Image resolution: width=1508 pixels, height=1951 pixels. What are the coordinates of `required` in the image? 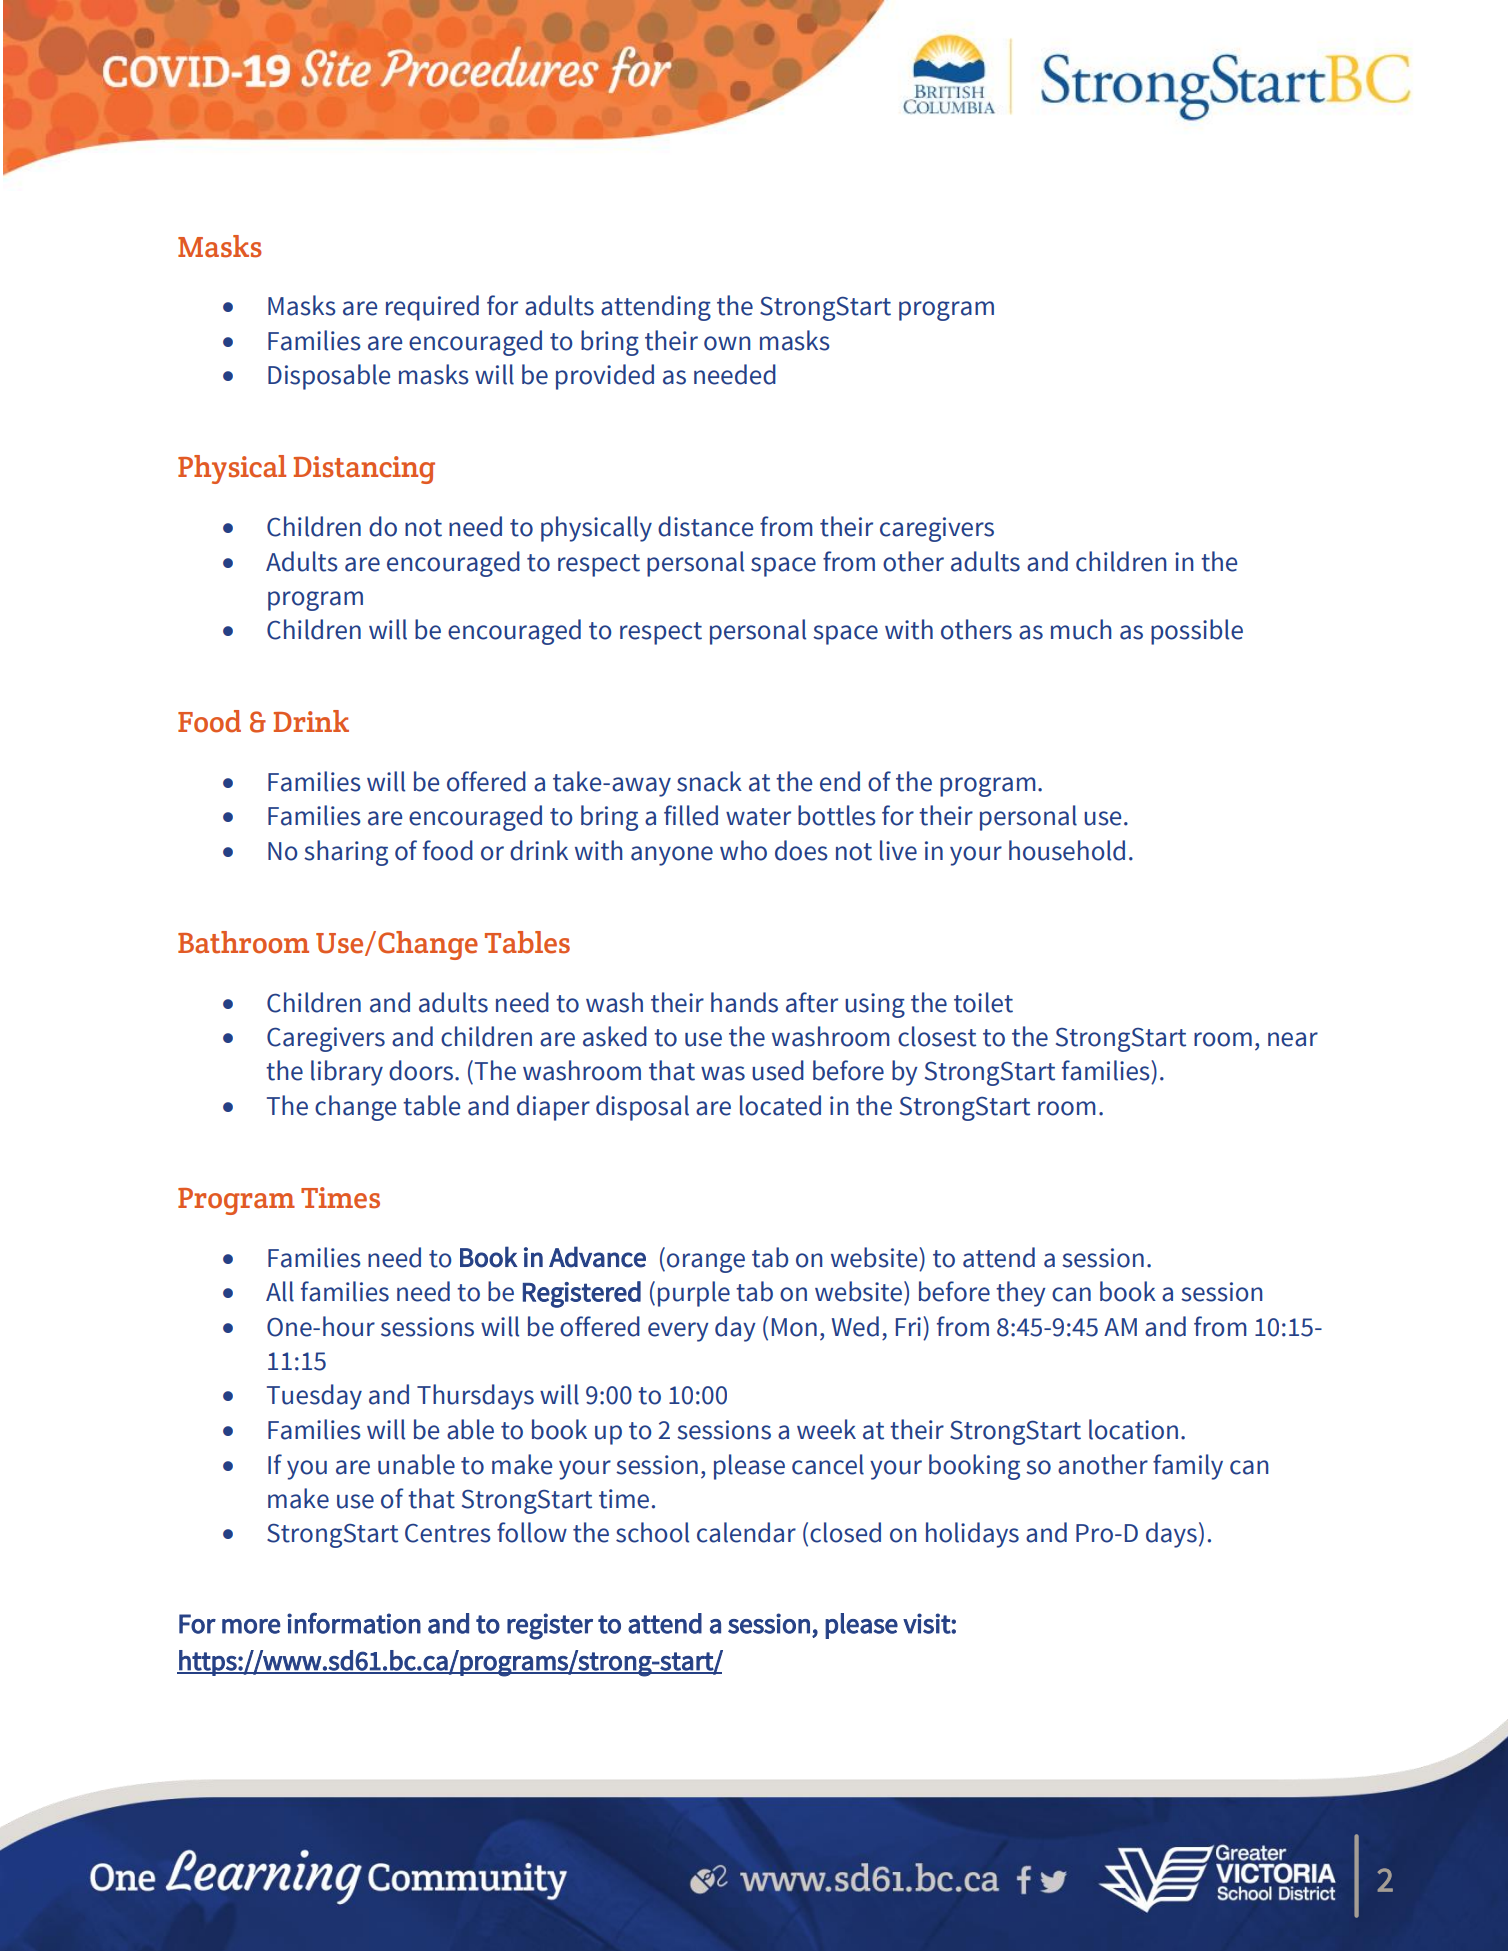 It's located at (432, 308).
